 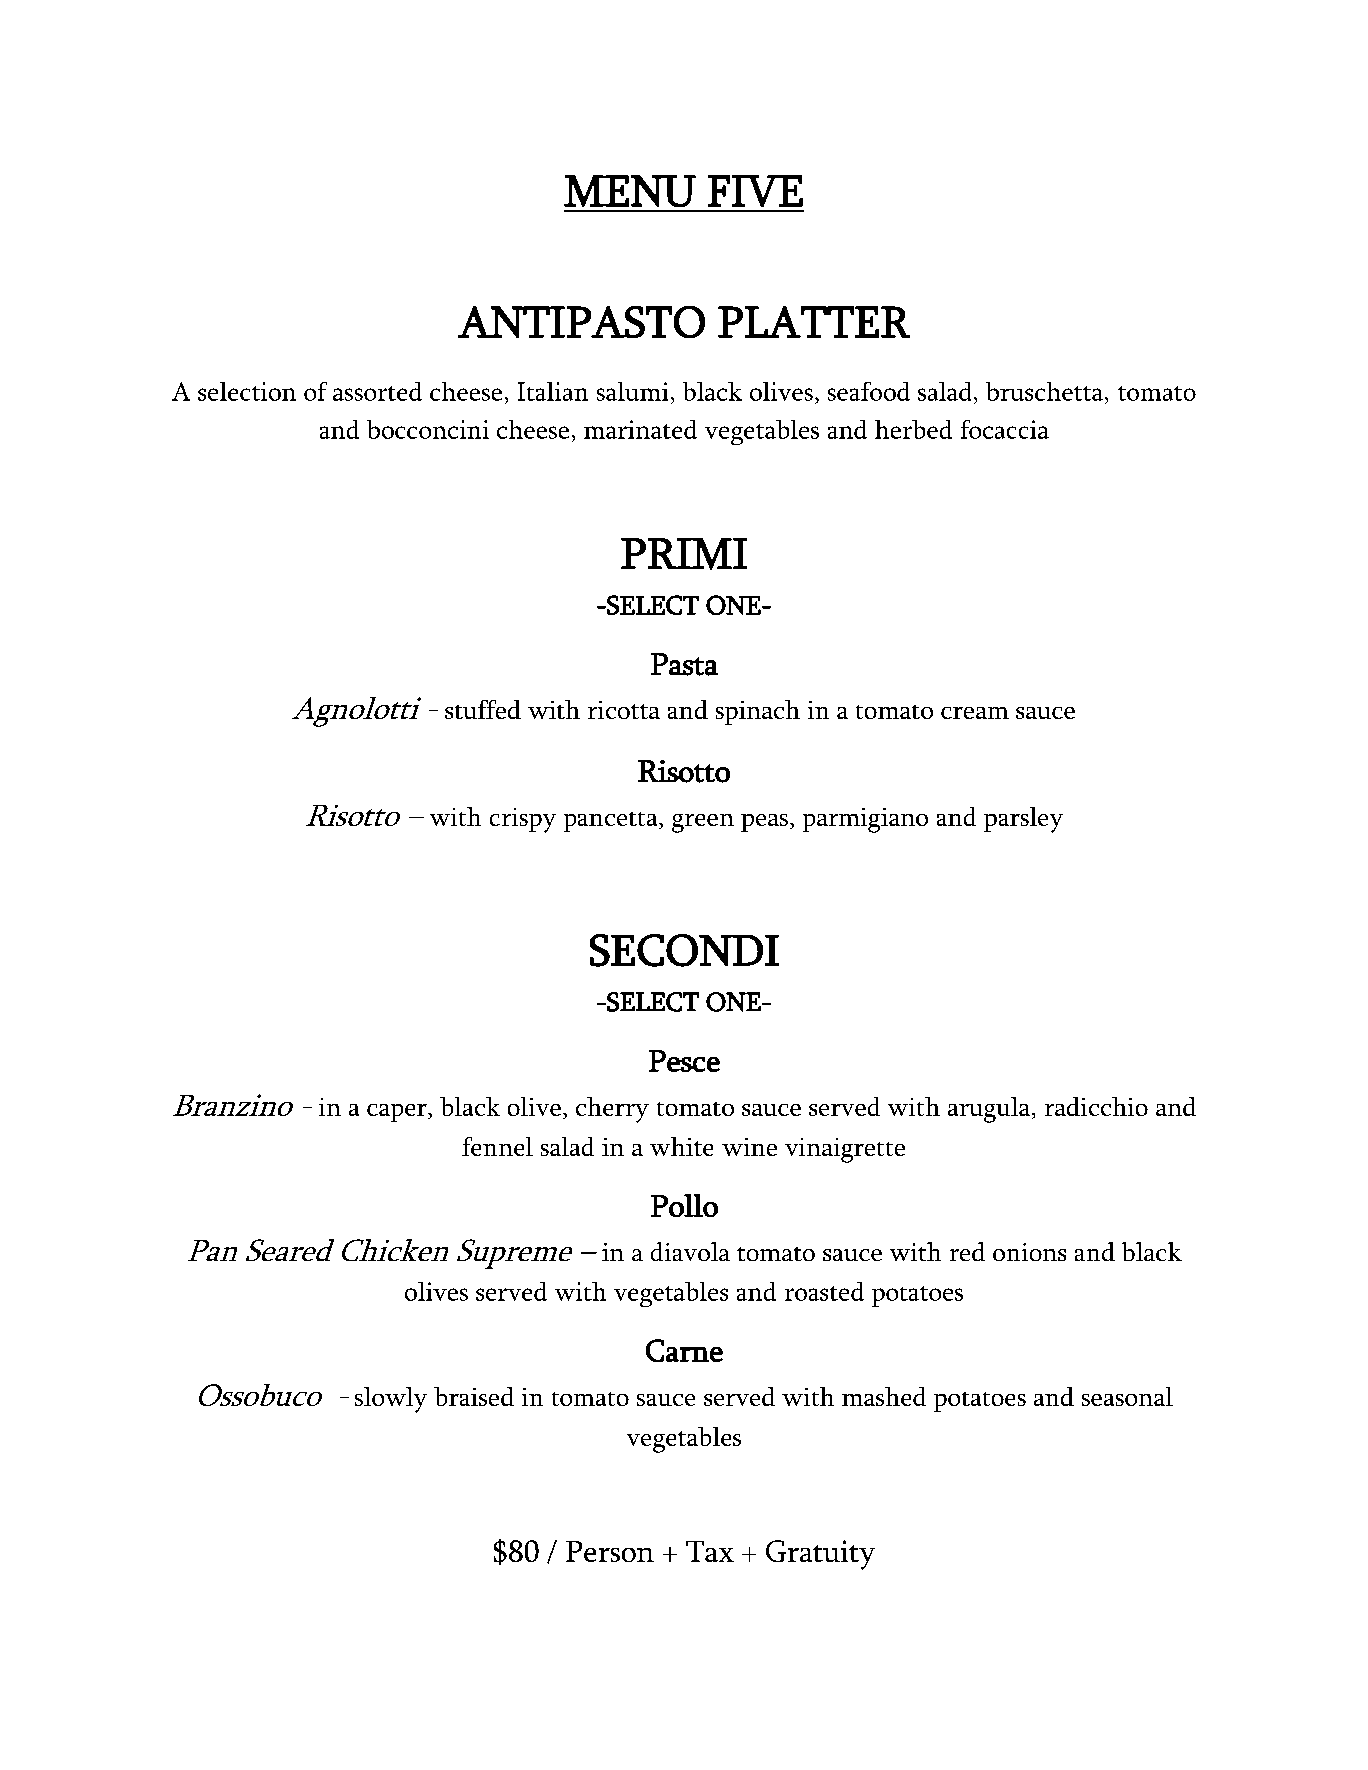 What do you see at coordinates (1005, 429) in the screenshot?
I see `focaccia` at bounding box center [1005, 429].
